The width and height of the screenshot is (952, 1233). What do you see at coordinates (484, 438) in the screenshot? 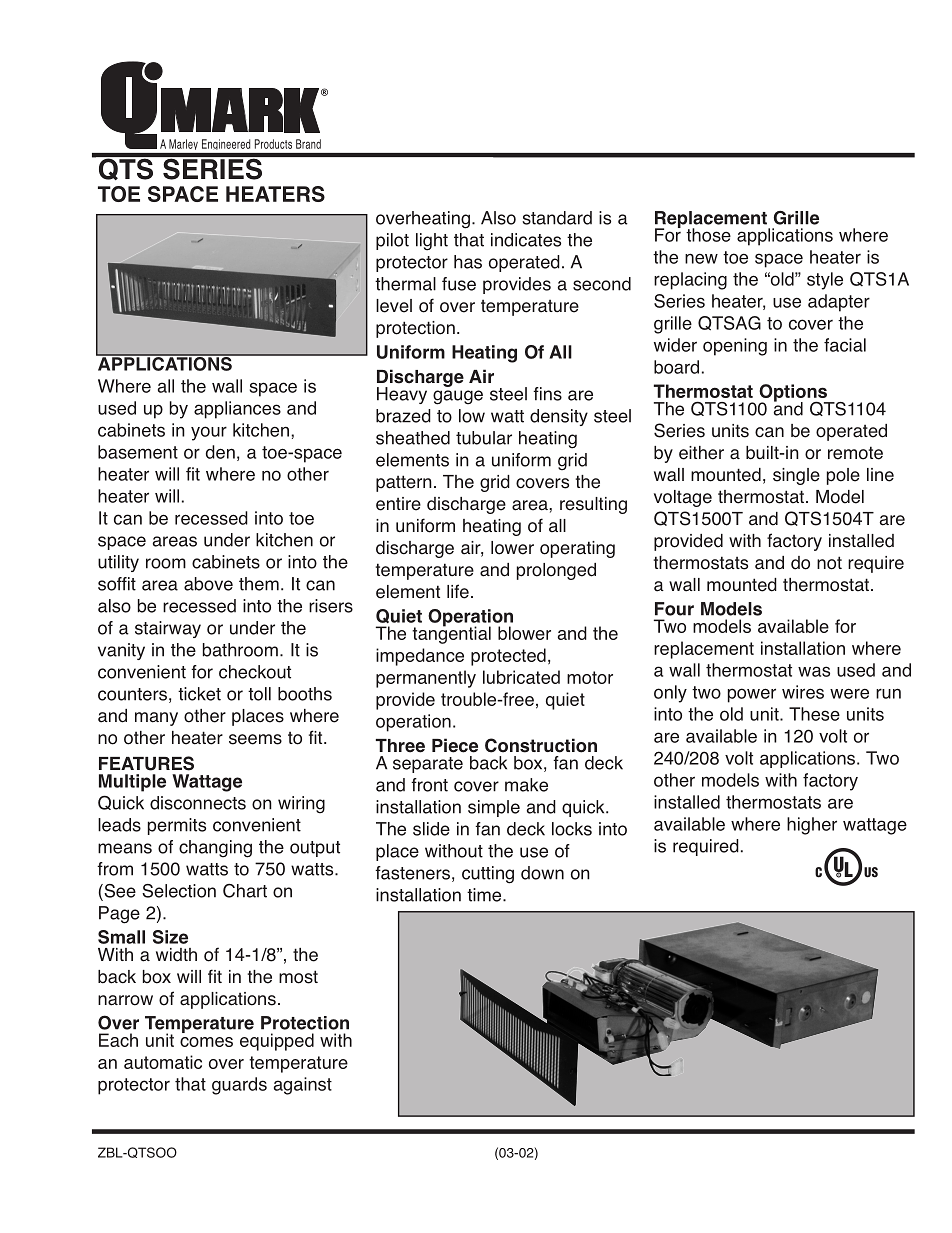
I see `tubular` at bounding box center [484, 438].
